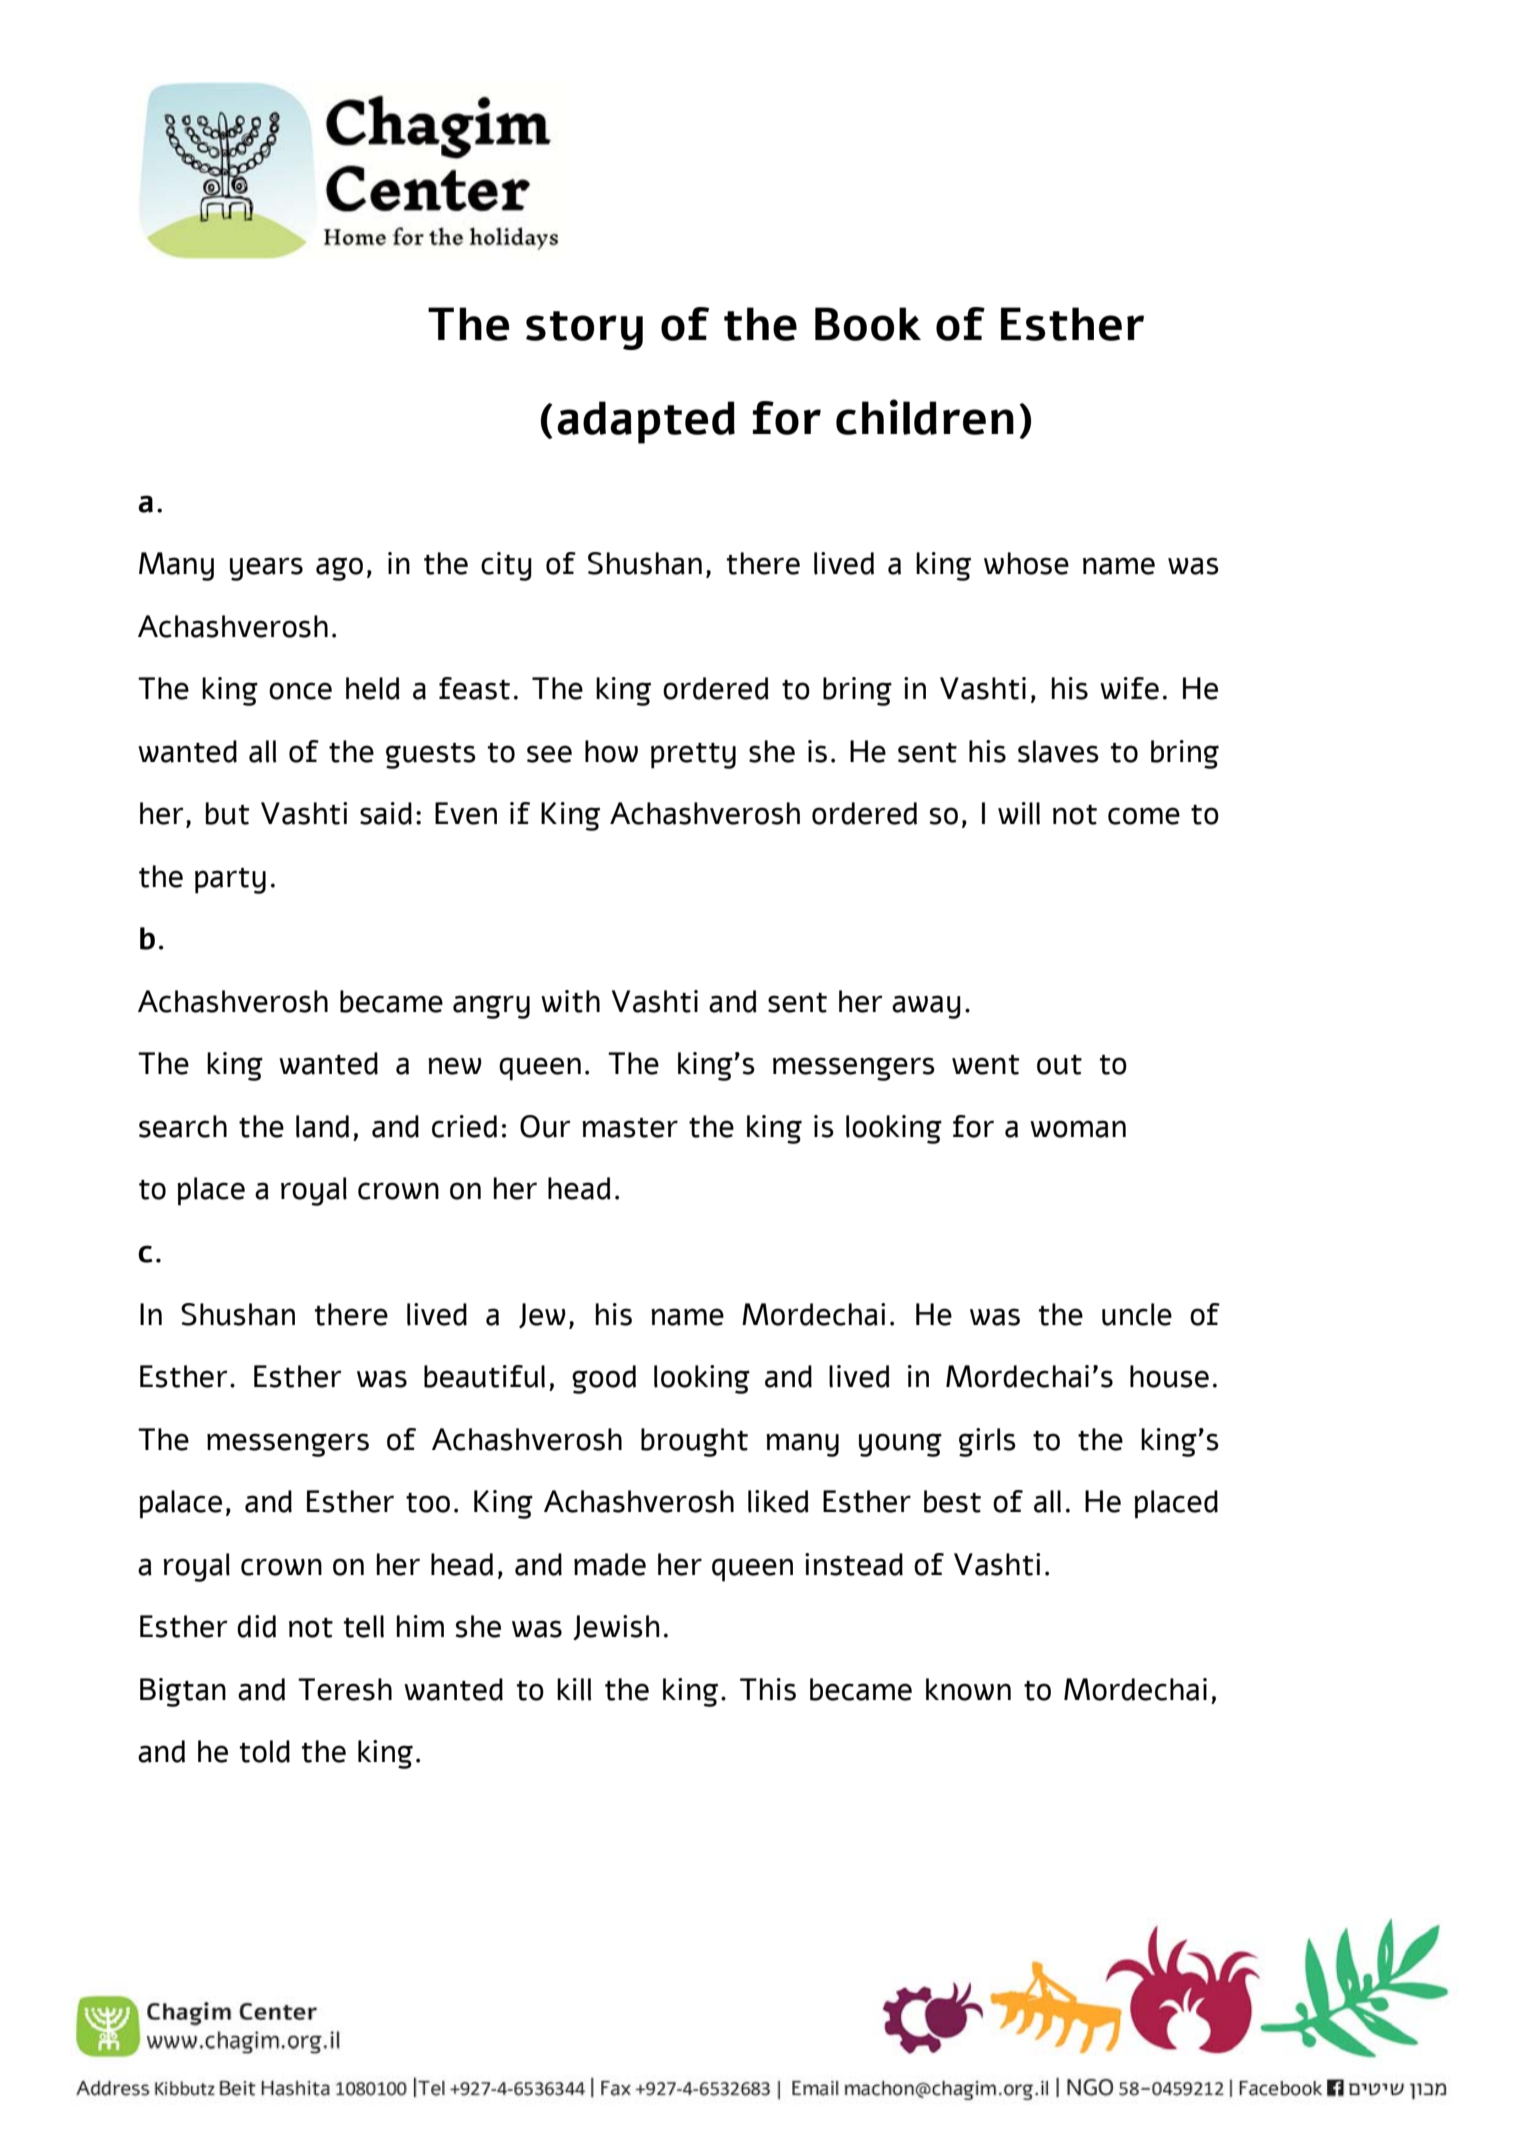 The image size is (1518, 2147). Describe the element at coordinates (987, 1442) in the document. I see `girls` at that location.
